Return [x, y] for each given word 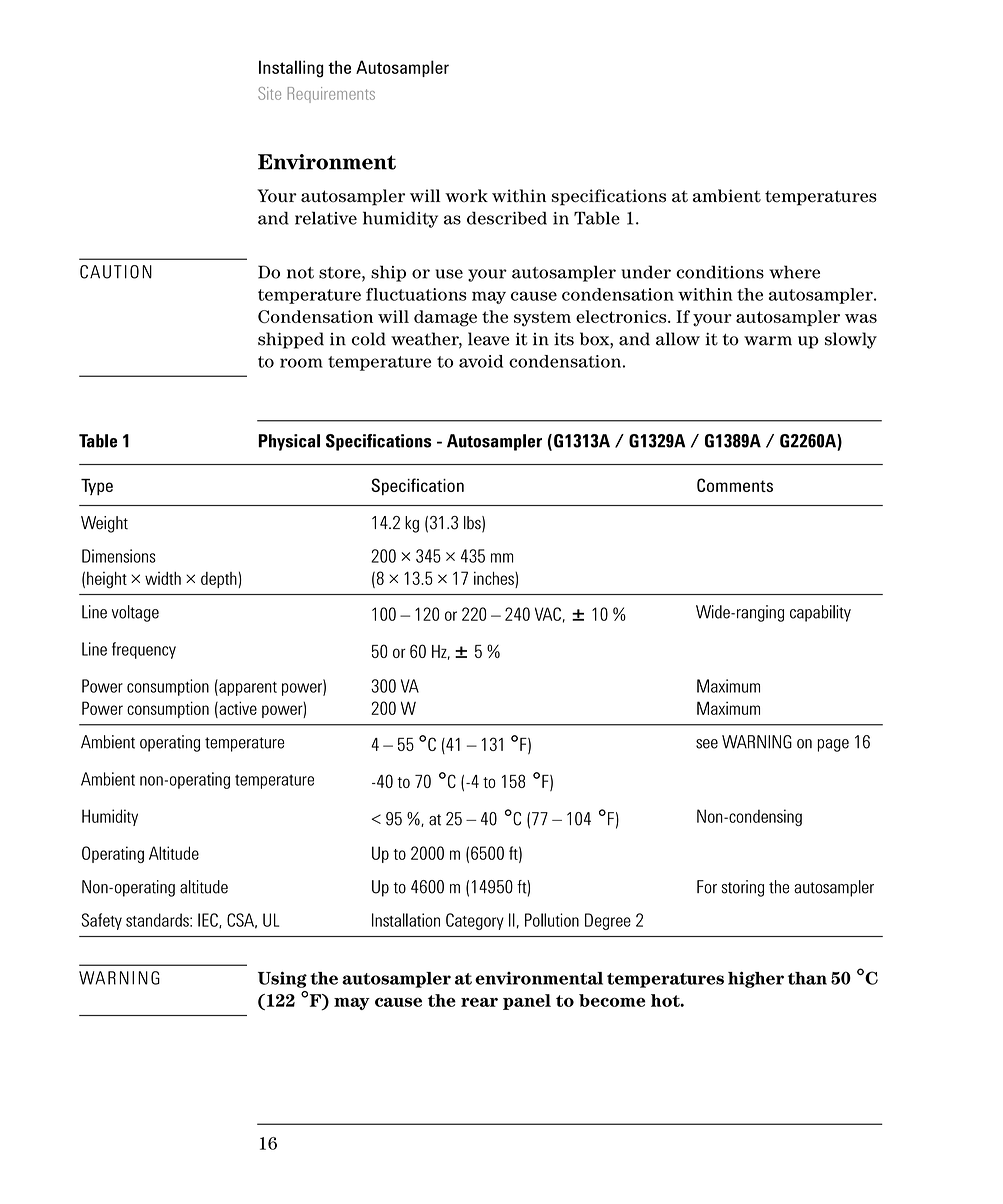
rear [479, 1002]
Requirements [331, 95]
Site [269, 93]
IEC [209, 920]
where [794, 272]
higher [756, 979]
